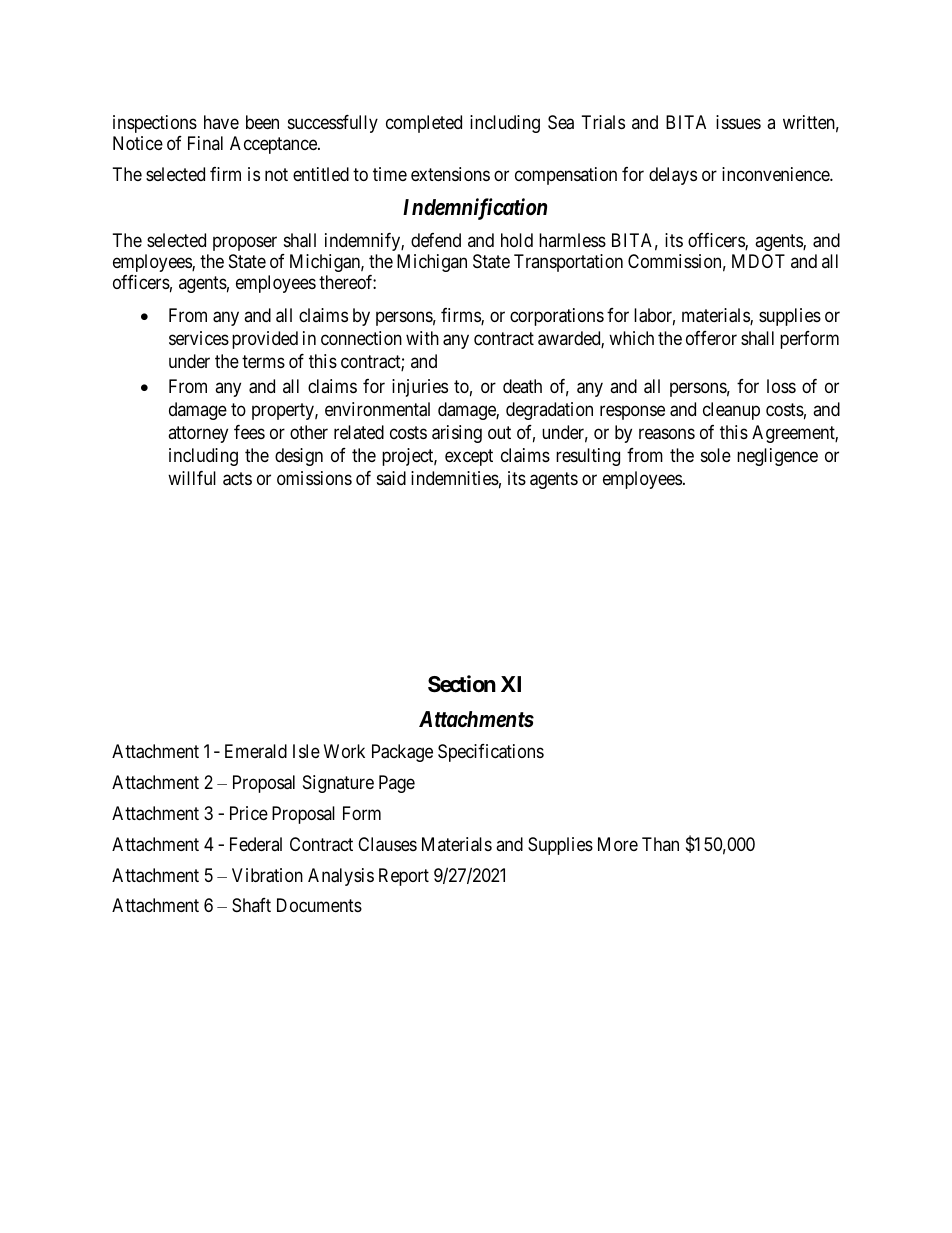 This document has width=952, height=1233. I want to click on issues, so click(738, 122).
